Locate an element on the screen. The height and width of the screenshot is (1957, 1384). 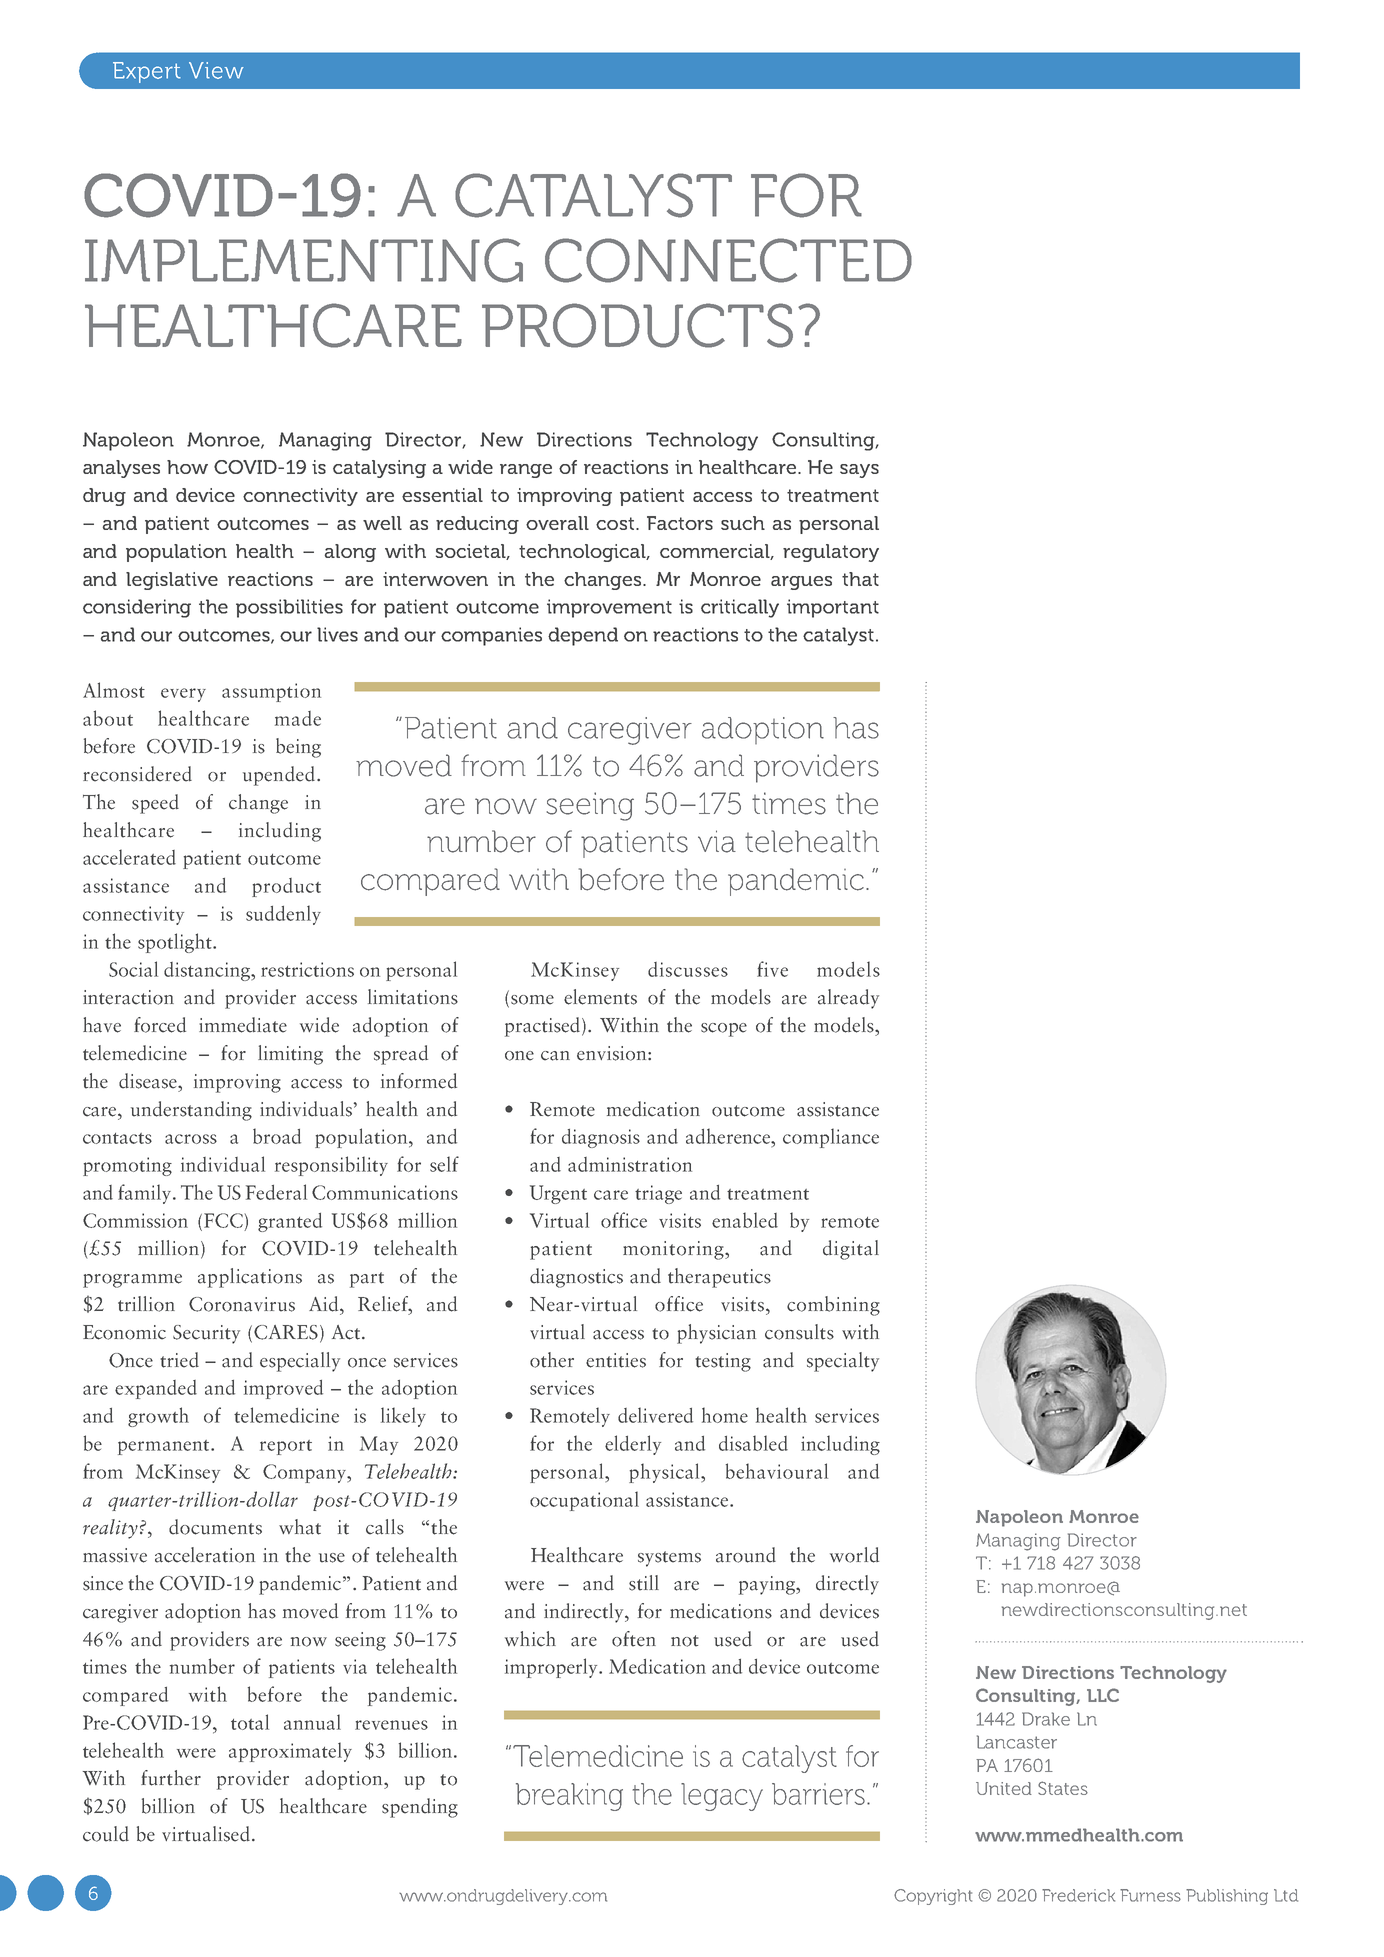
legacy is located at coordinates (722, 1797).
